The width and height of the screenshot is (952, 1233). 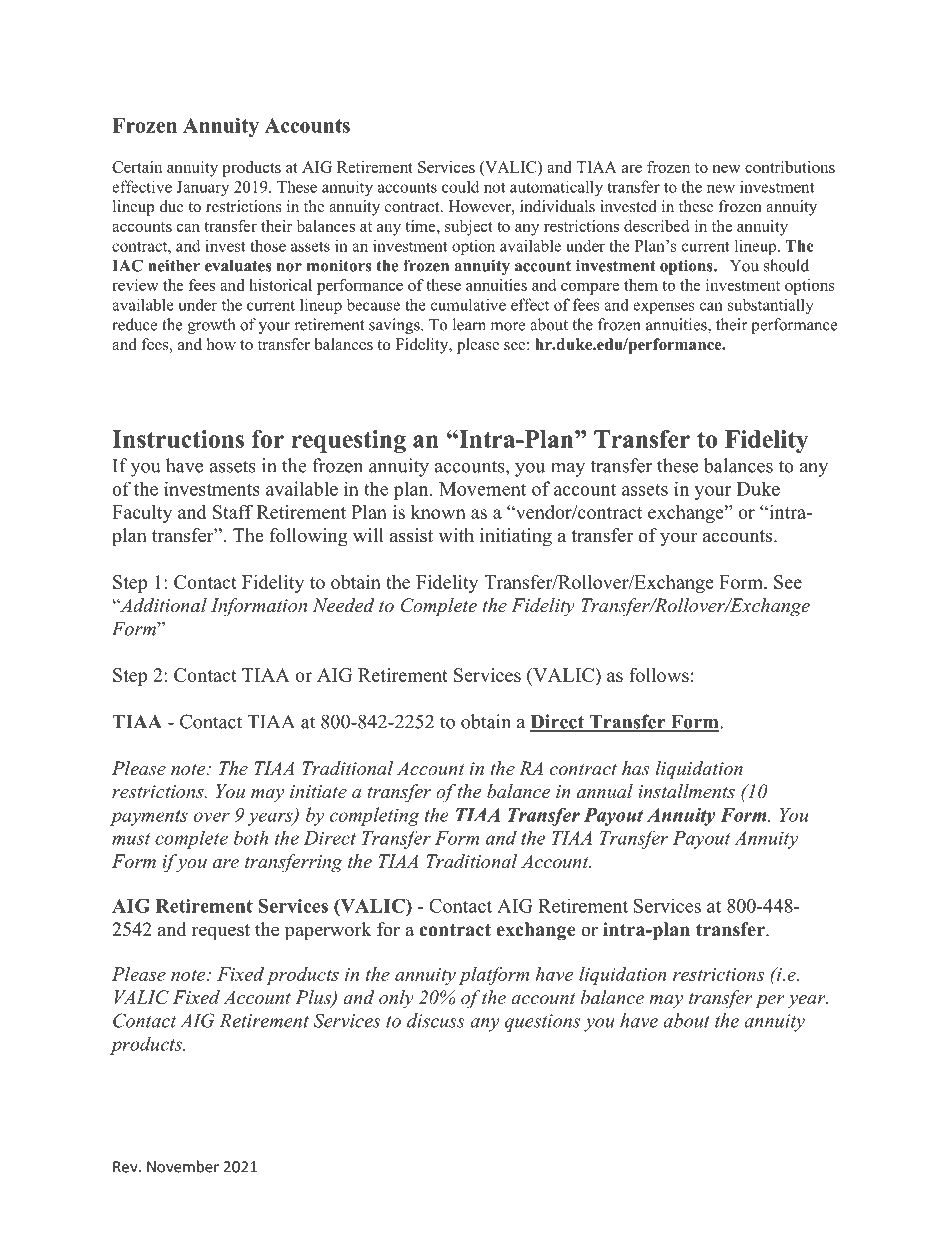 What do you see at coordinates (482, 489) in the screenshot?
I see `Movement` at bounding box center [482, 489].
